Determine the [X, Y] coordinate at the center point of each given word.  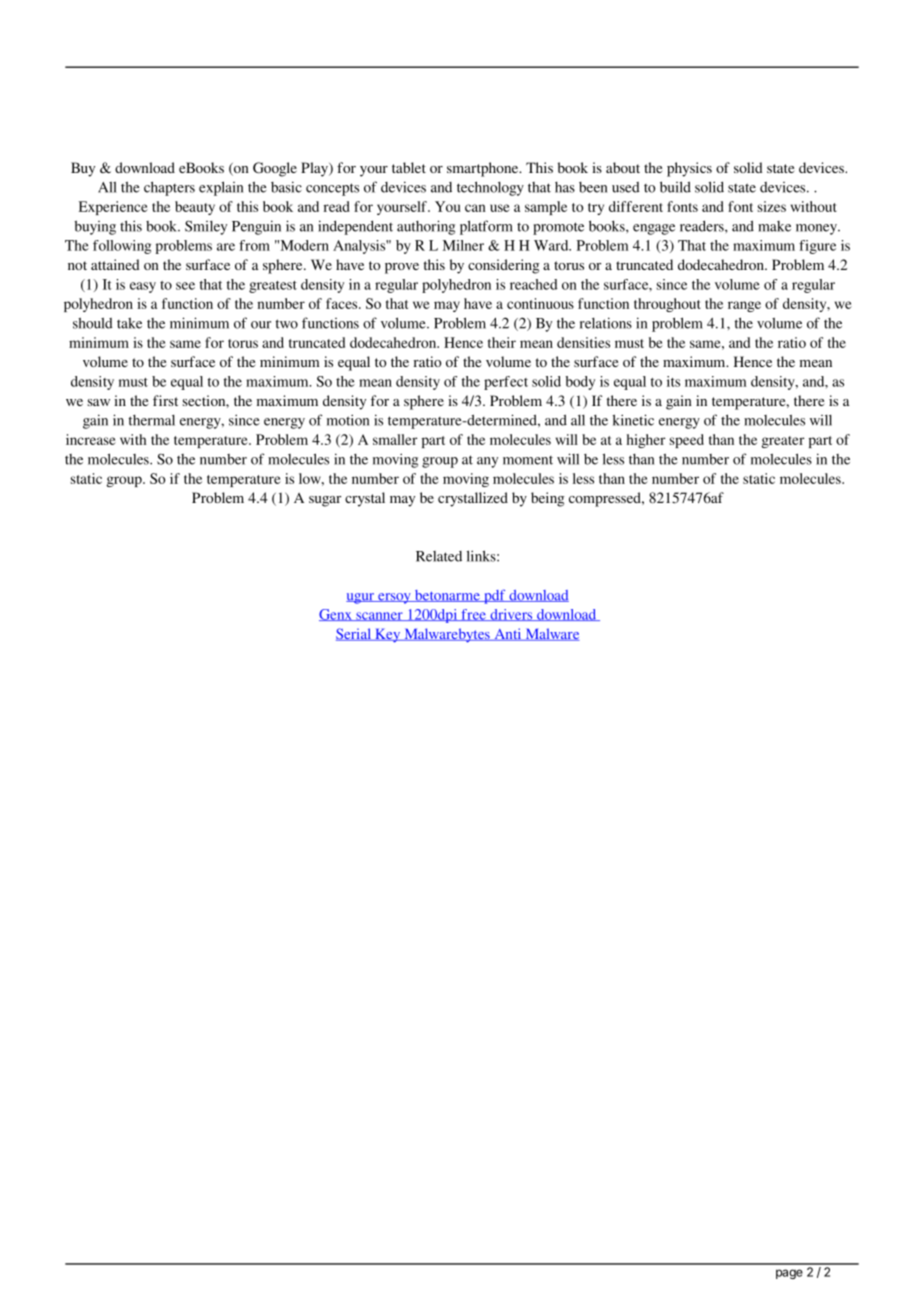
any [487, 462]
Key [388, 636]
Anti [508, 634]
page [789, 1274]
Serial [355, 634]
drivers [511, 615]
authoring [426, 227]
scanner [379, 616]
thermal [152, 420]
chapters [169, 188]
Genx [336, 615]
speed [687, 441]
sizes [772, 206]
